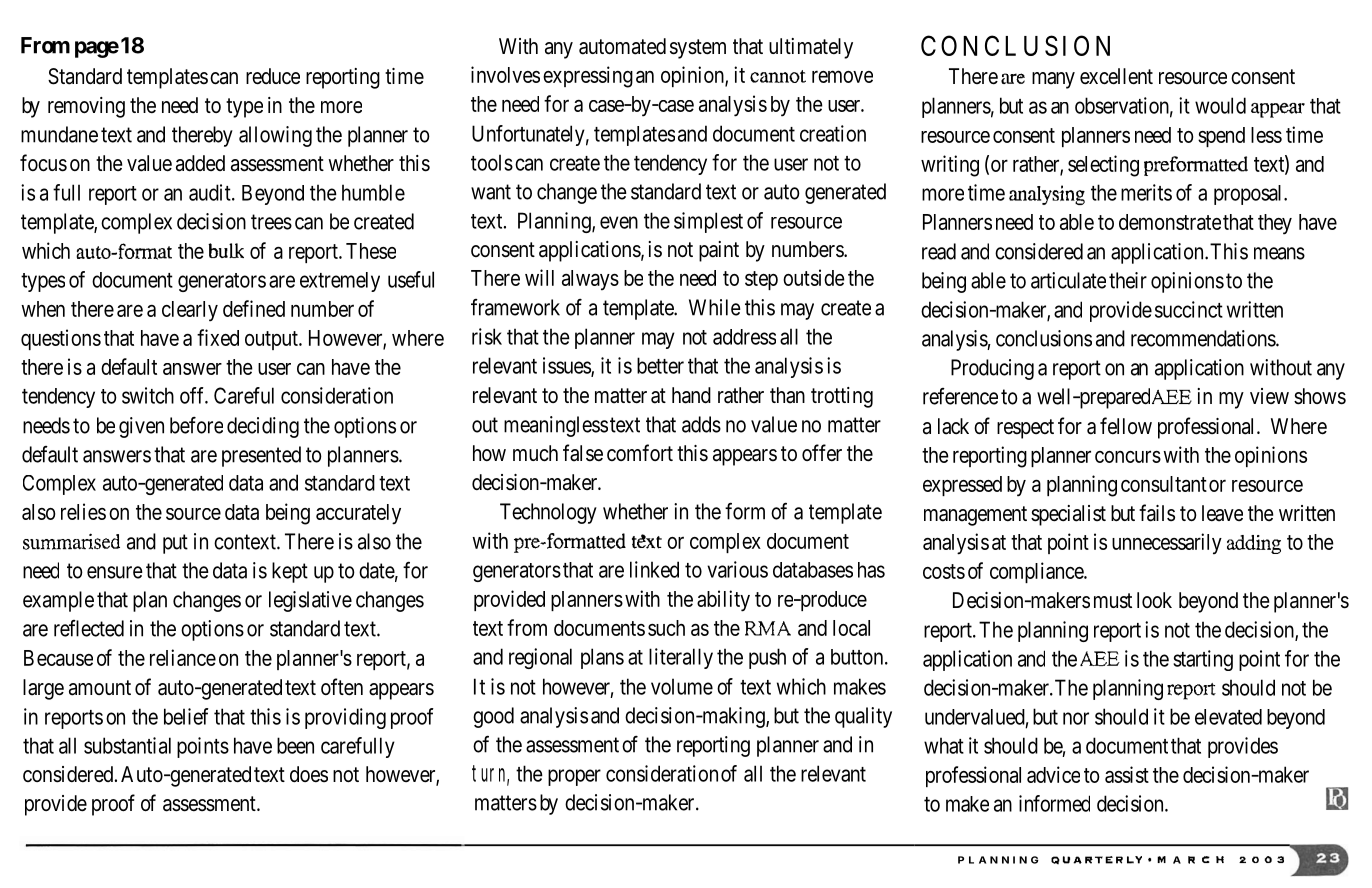  What do you see at coordinates (127, 745) in the screenshot?
I see `substantial` at bounding box center [127, 745].
